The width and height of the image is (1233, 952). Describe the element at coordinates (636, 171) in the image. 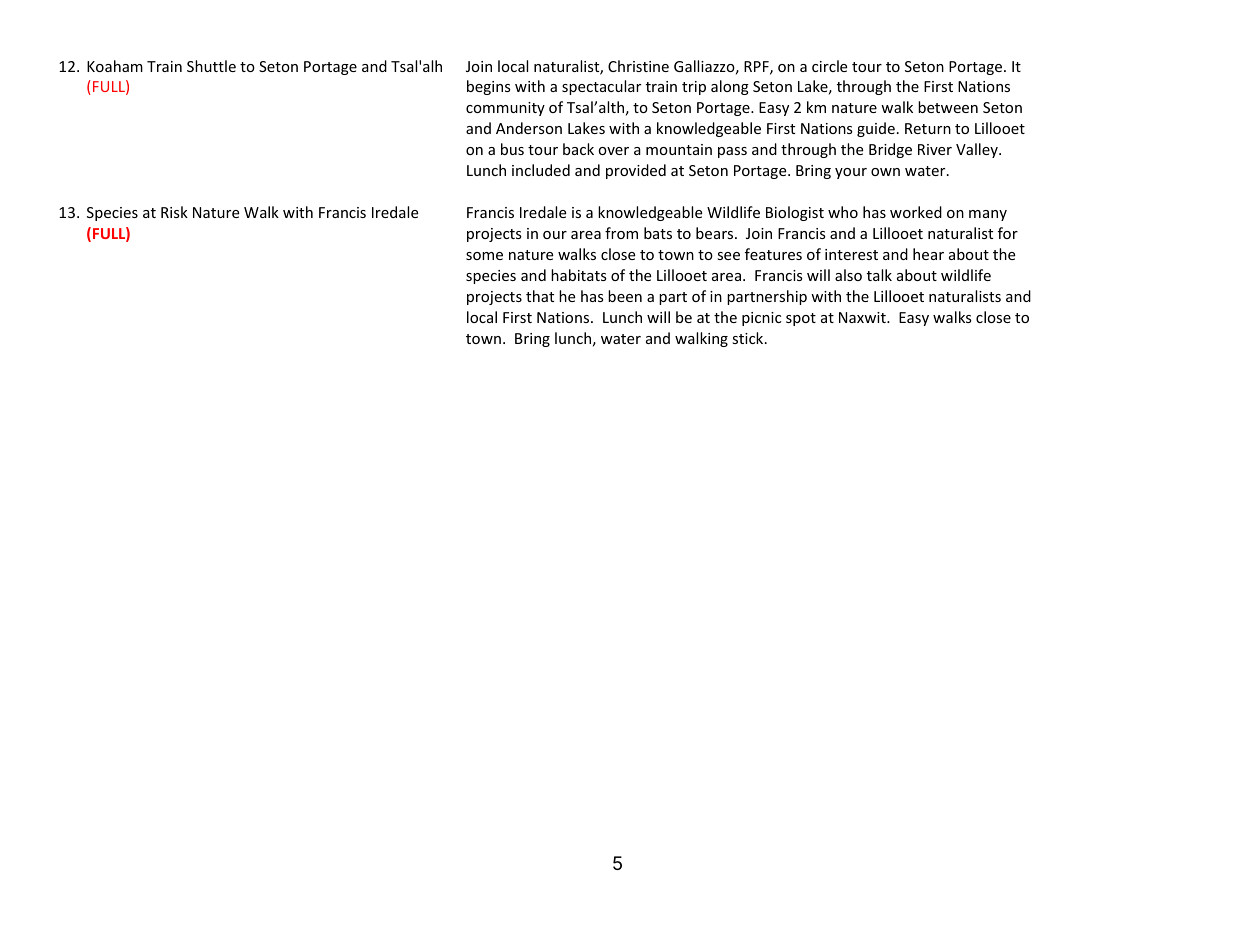

I see `provided` at that location.
